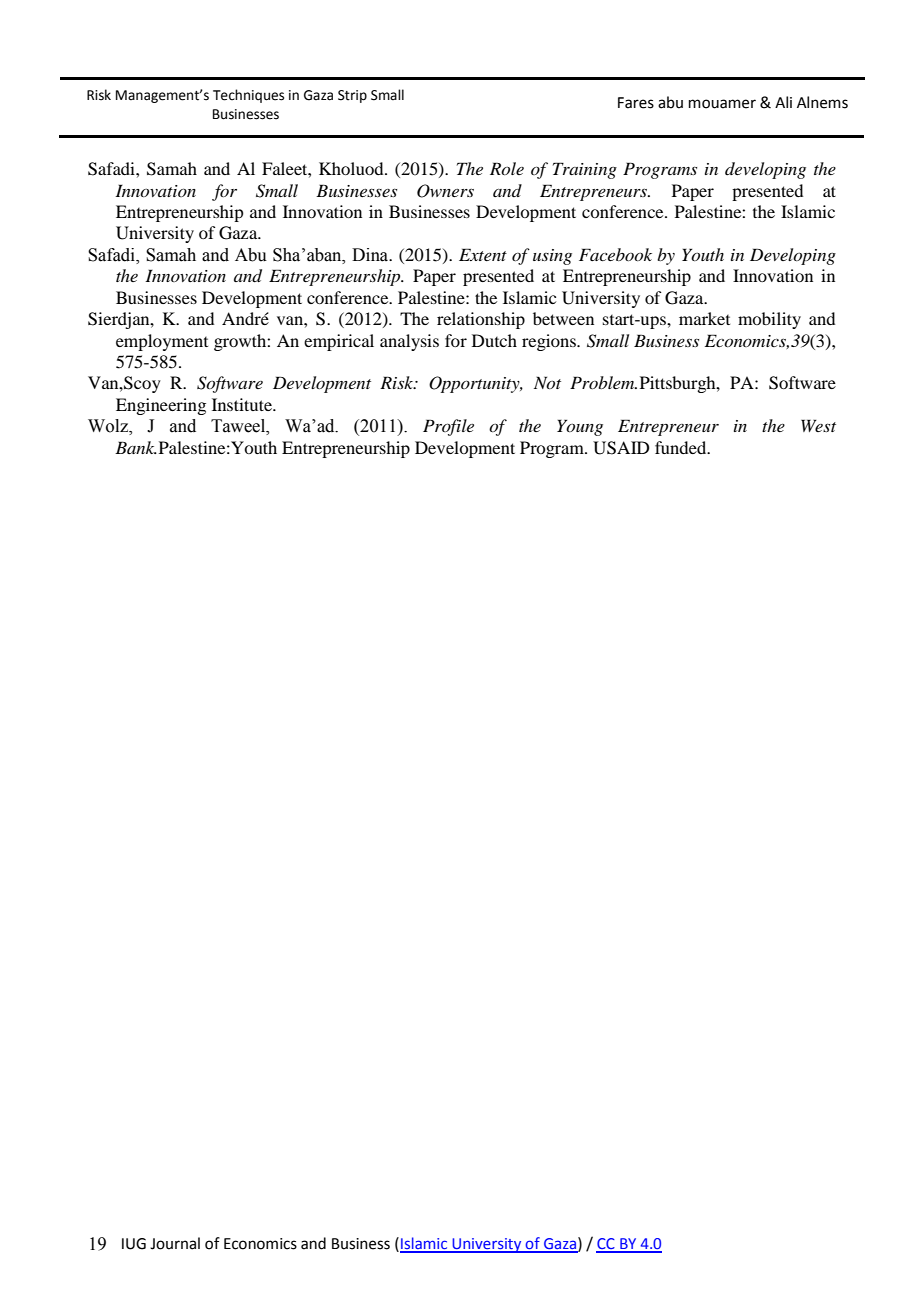 The image size is (924, 1308). Describe the element at coordinates (507, 168) in the document. I see `Role` at that location.
